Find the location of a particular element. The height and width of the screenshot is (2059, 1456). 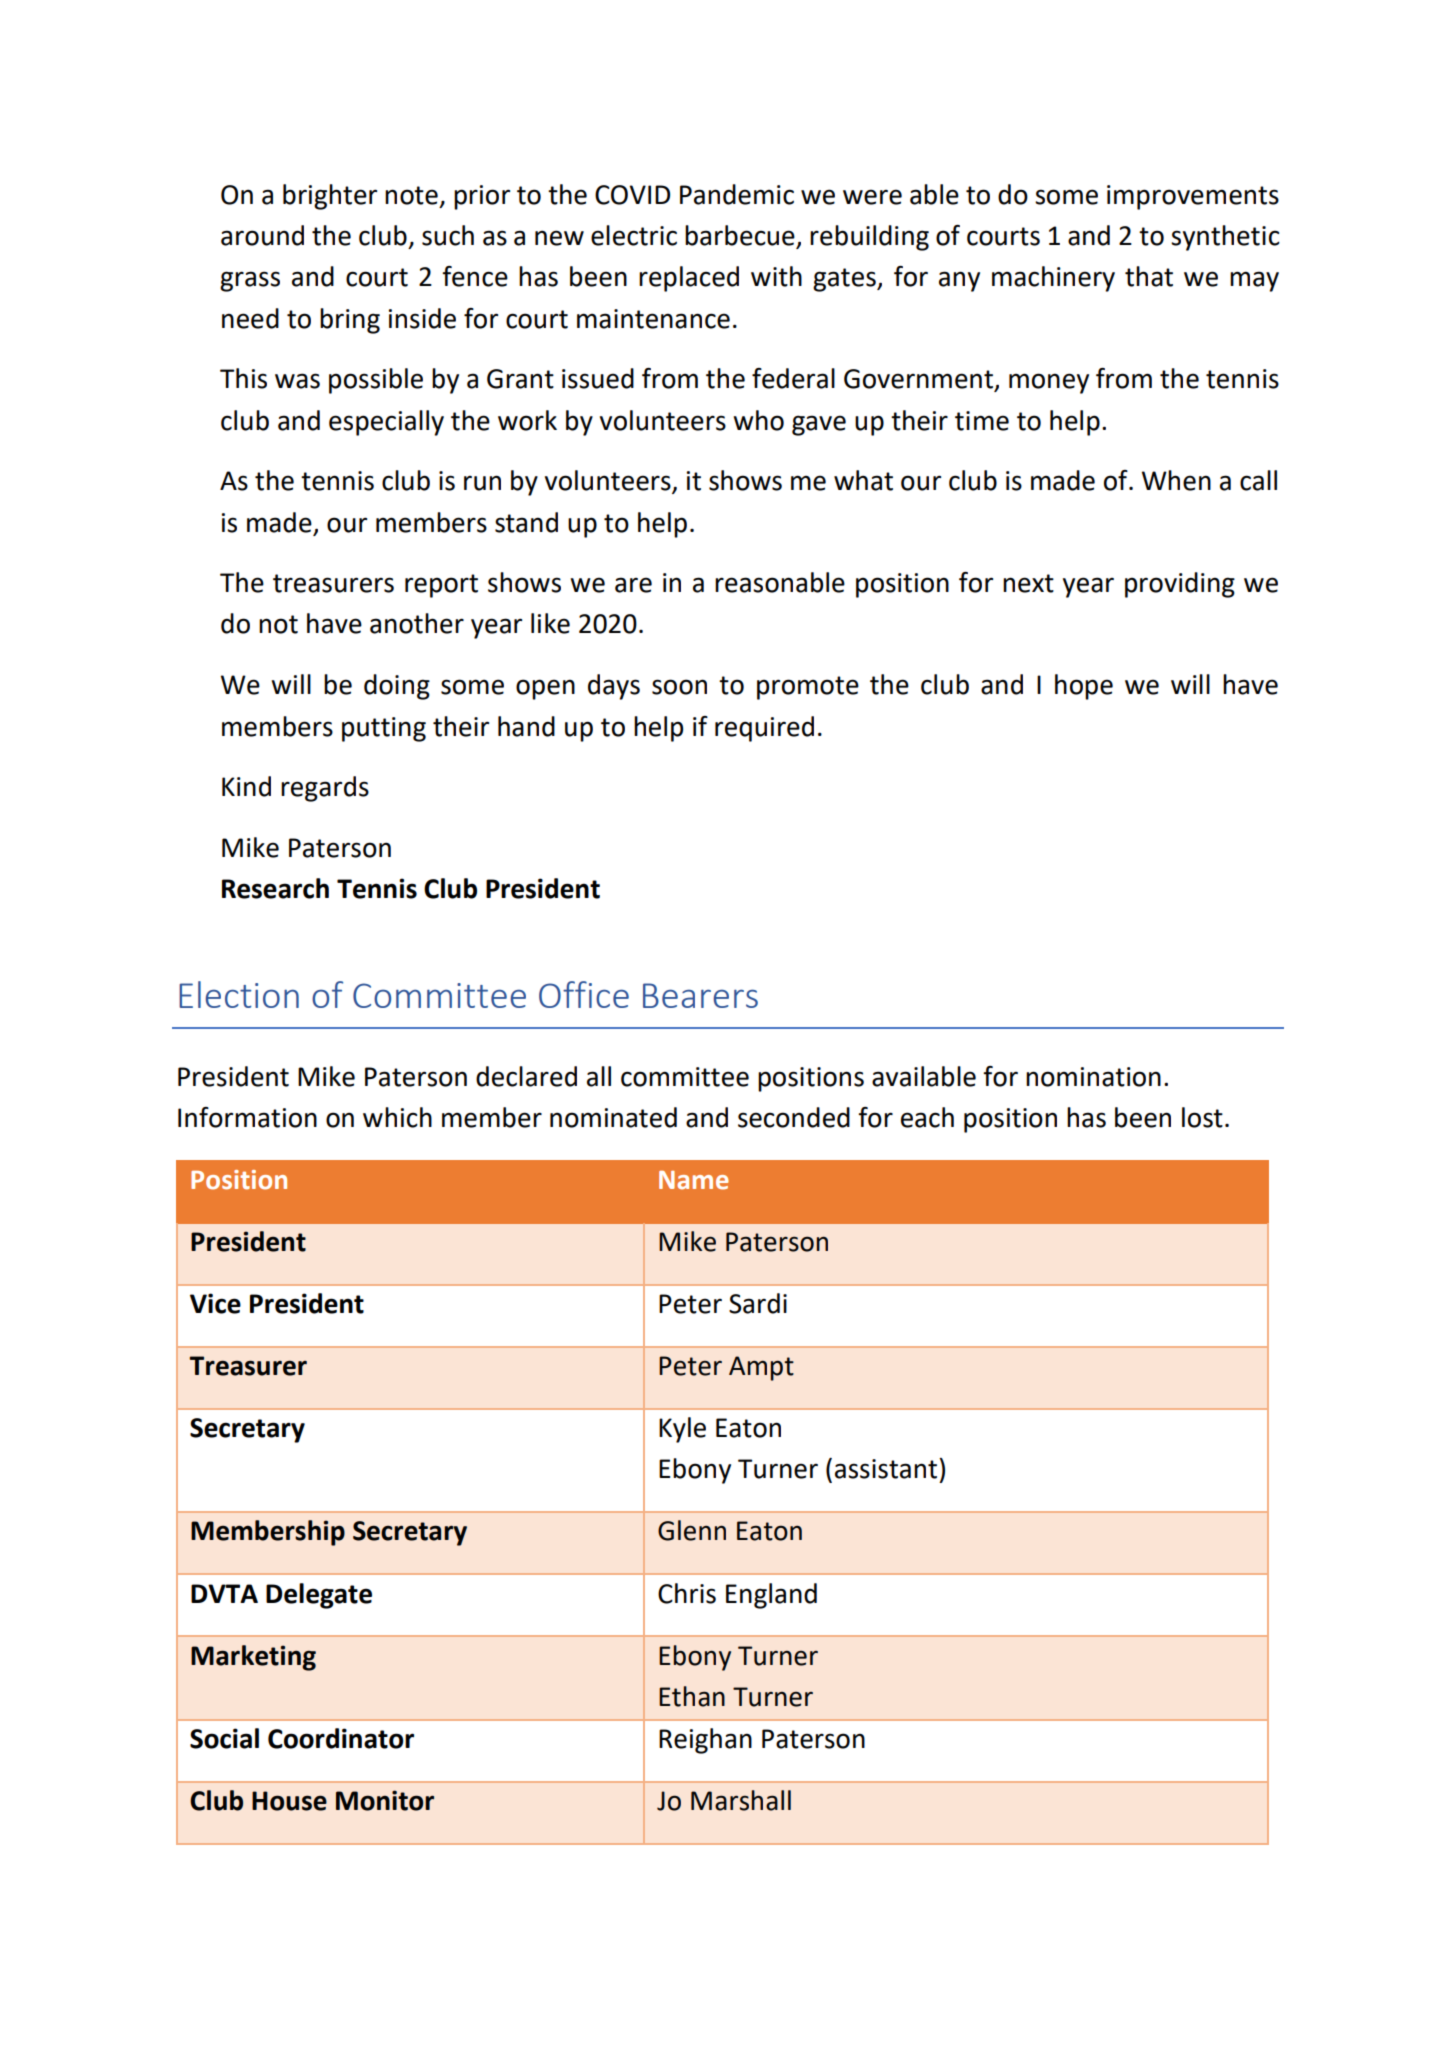

nomination is located at coordinates (1093, 1077).
